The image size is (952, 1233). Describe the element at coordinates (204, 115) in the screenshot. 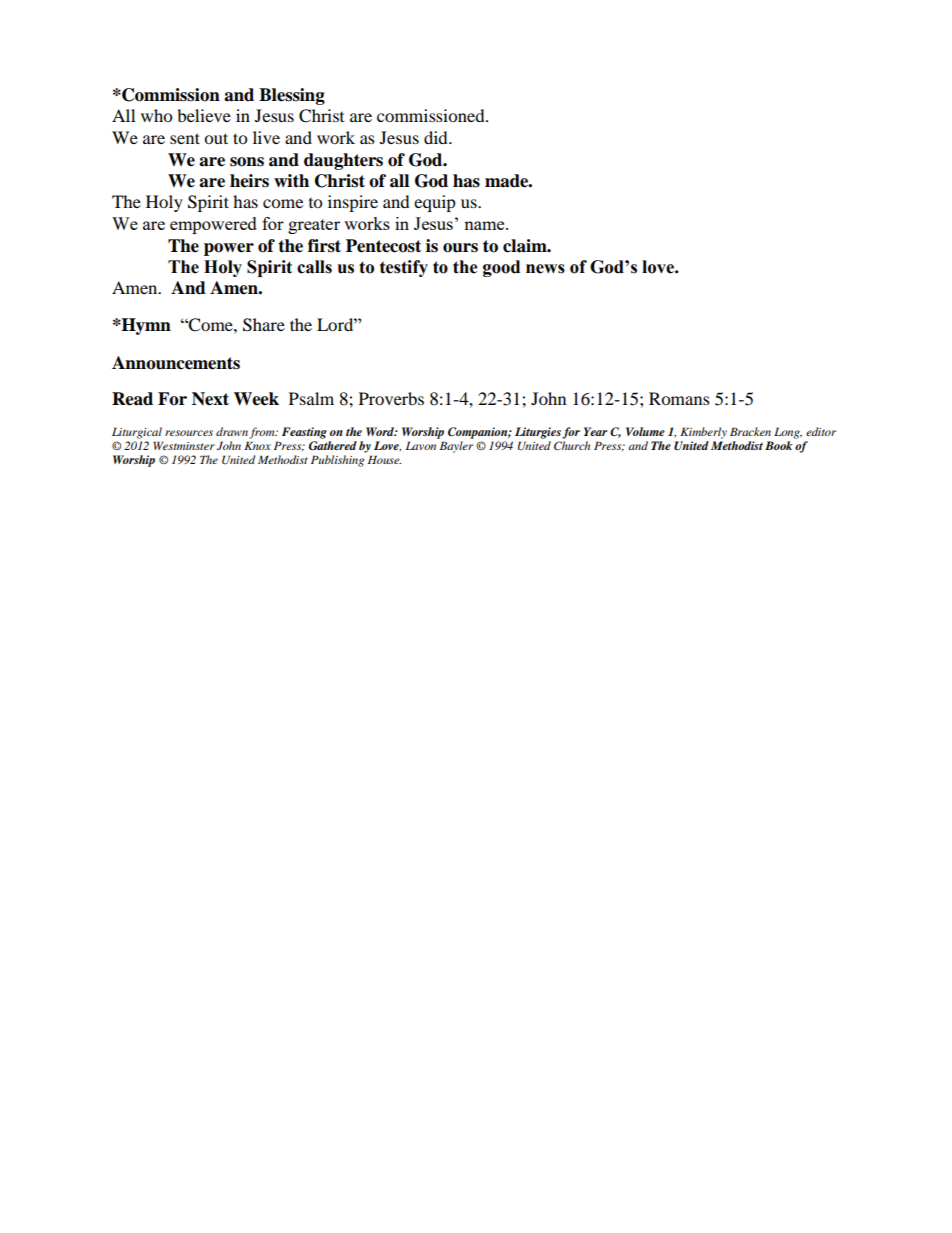

I see `believe` at that location.
